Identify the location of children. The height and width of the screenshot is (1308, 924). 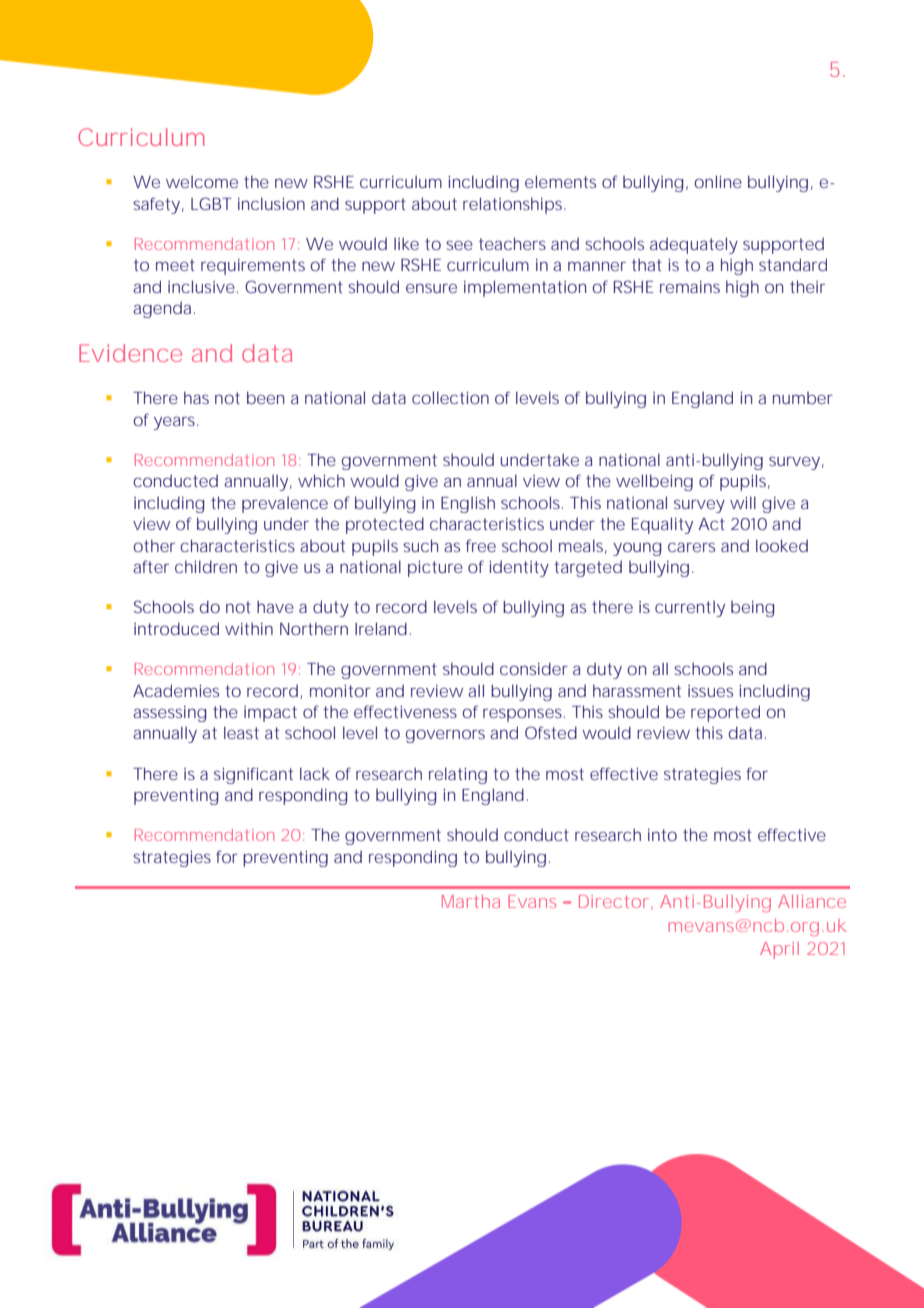
(206, 566).
